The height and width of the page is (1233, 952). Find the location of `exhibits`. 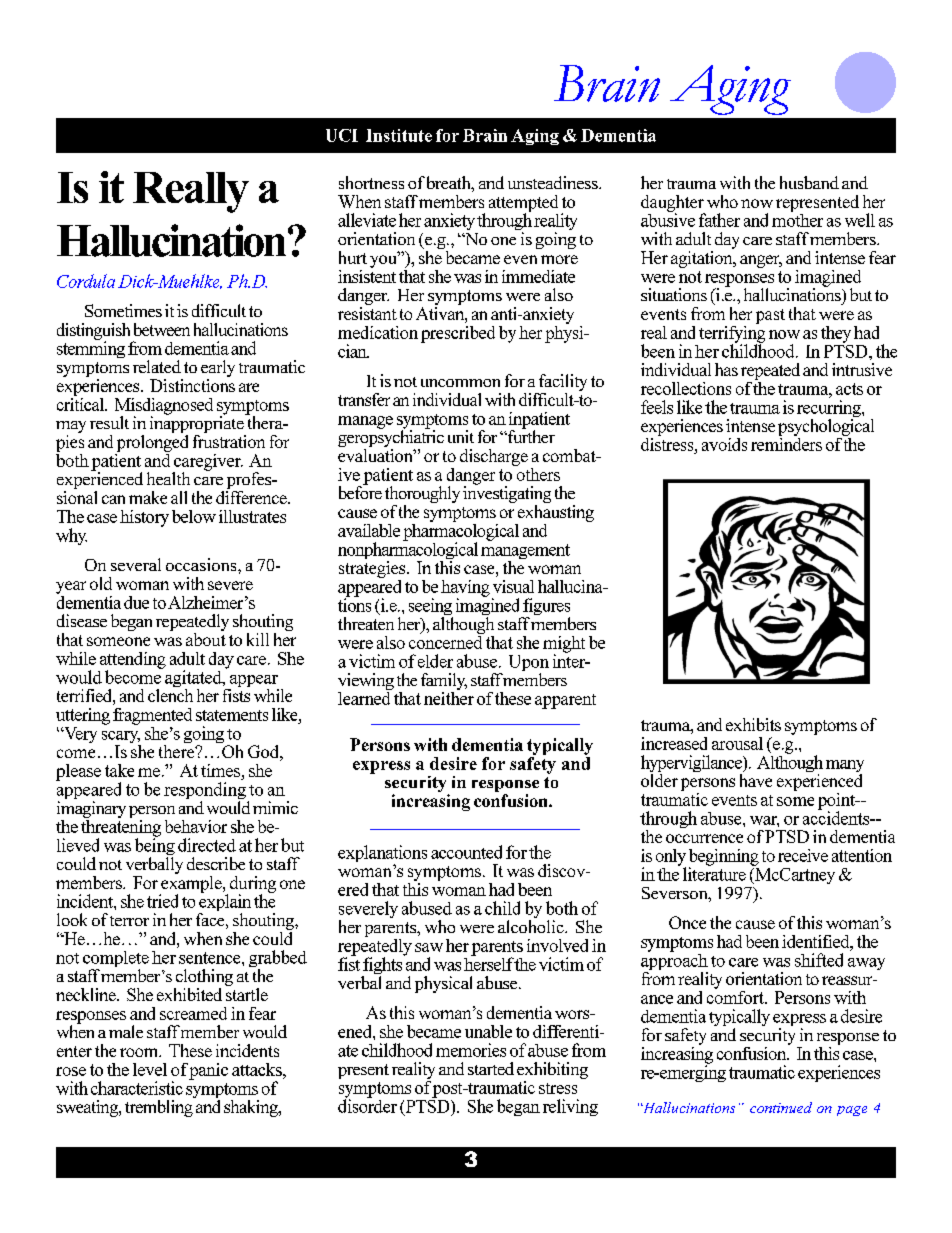

exhibits is located at coordinates (753, 724).
